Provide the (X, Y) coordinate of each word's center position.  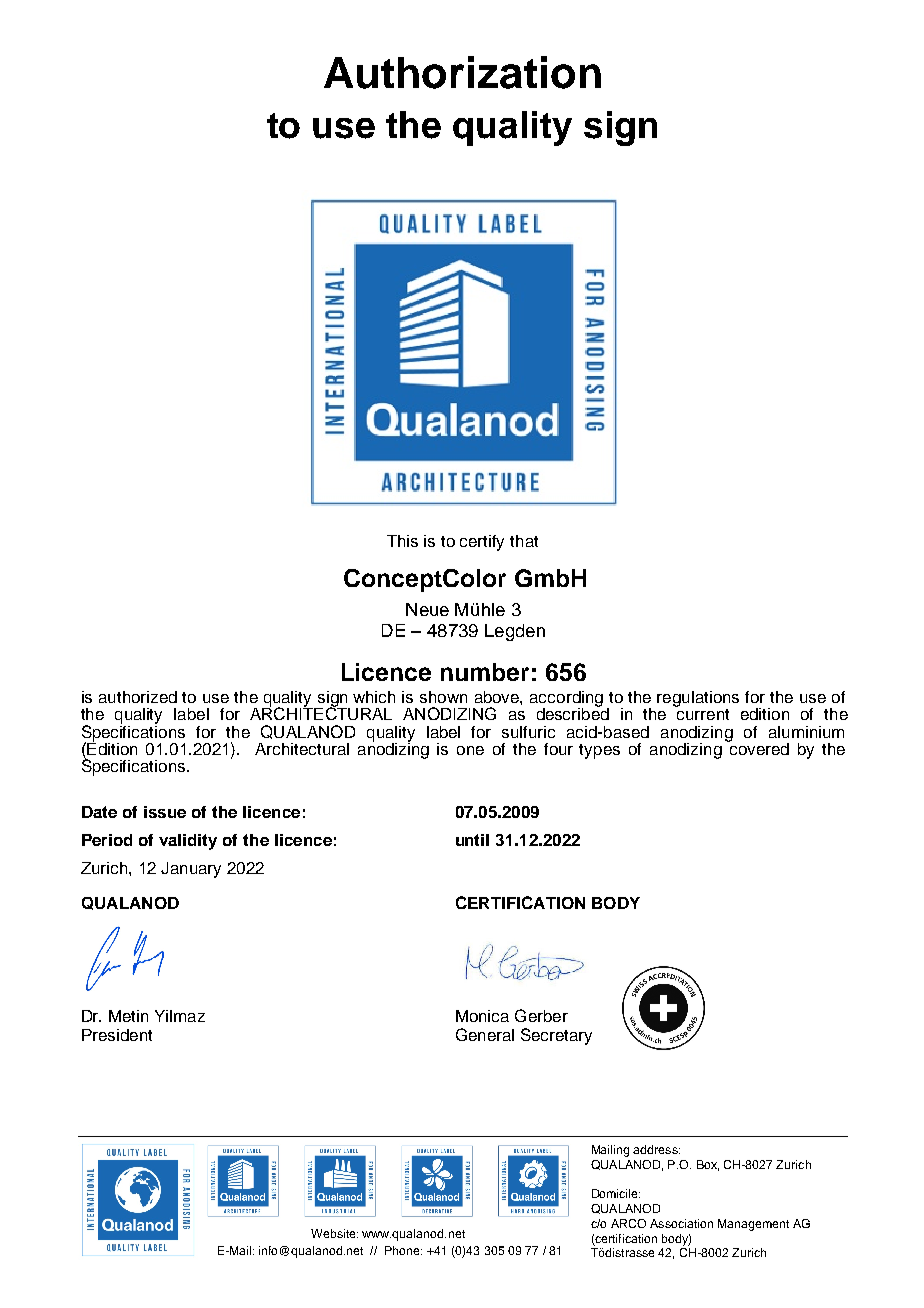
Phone (403, 1250)
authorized (138, 697)
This (402, 541)
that (524, 541)
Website (334, 1233)
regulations (698, 699)
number (485, 672)
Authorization (462, 72)
